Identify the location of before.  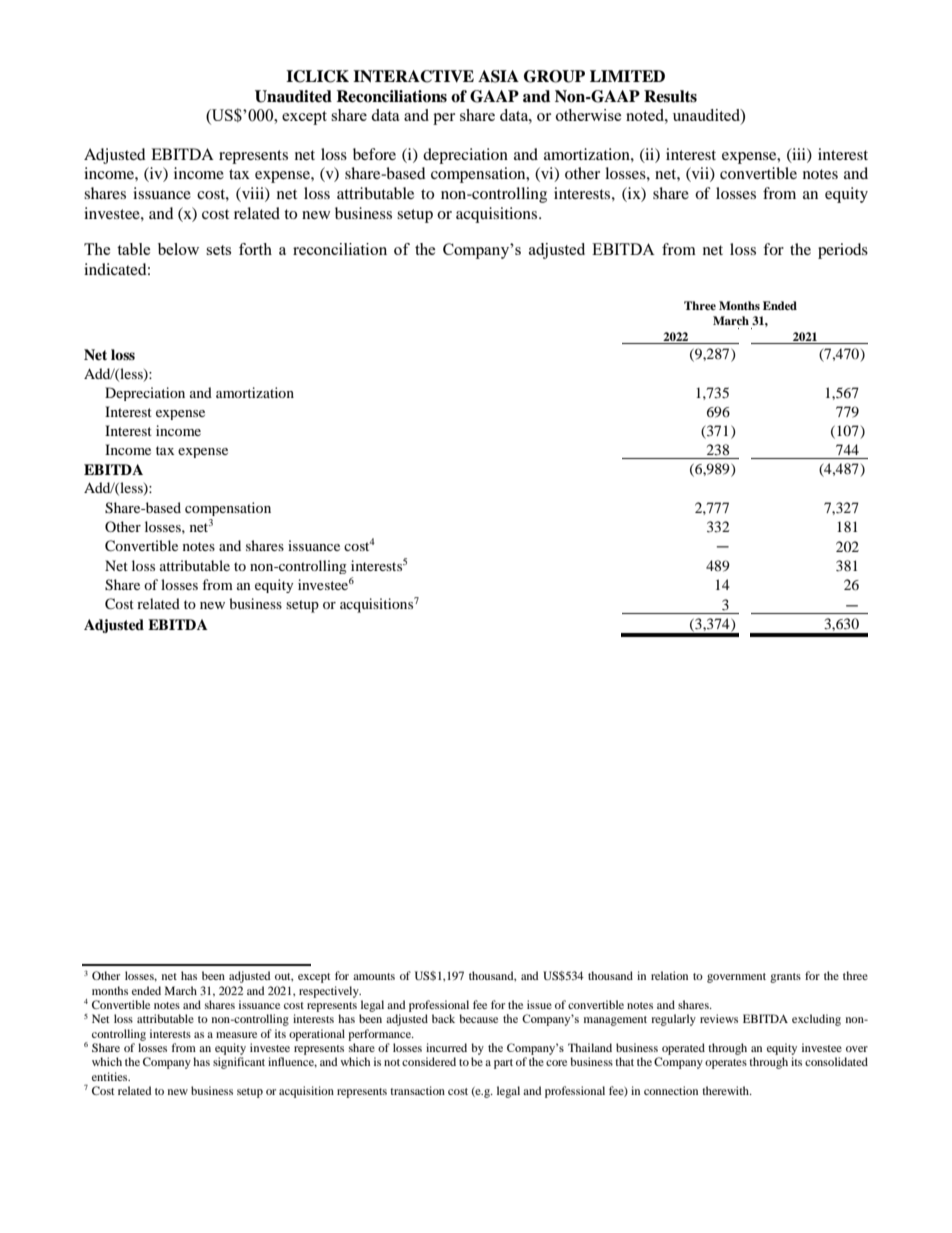
(374, 154).
